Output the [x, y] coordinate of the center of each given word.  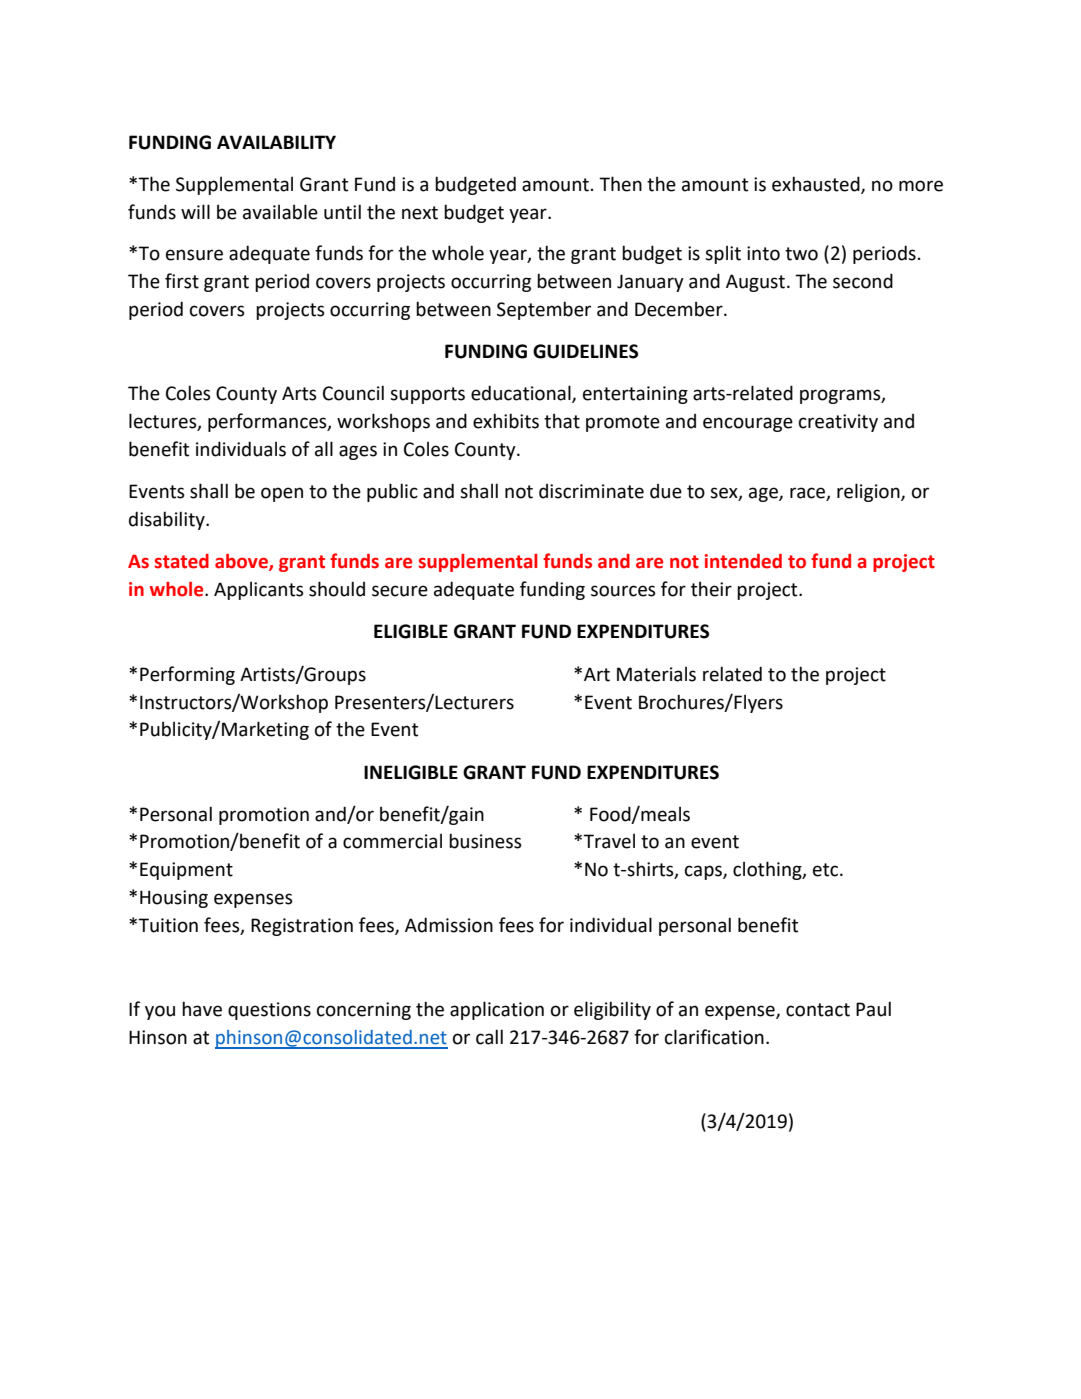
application [497, 1010]
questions [269, 1011]
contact [818, 1010]
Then [620, 184]
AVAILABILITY [276, 142]
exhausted [817, 184]
